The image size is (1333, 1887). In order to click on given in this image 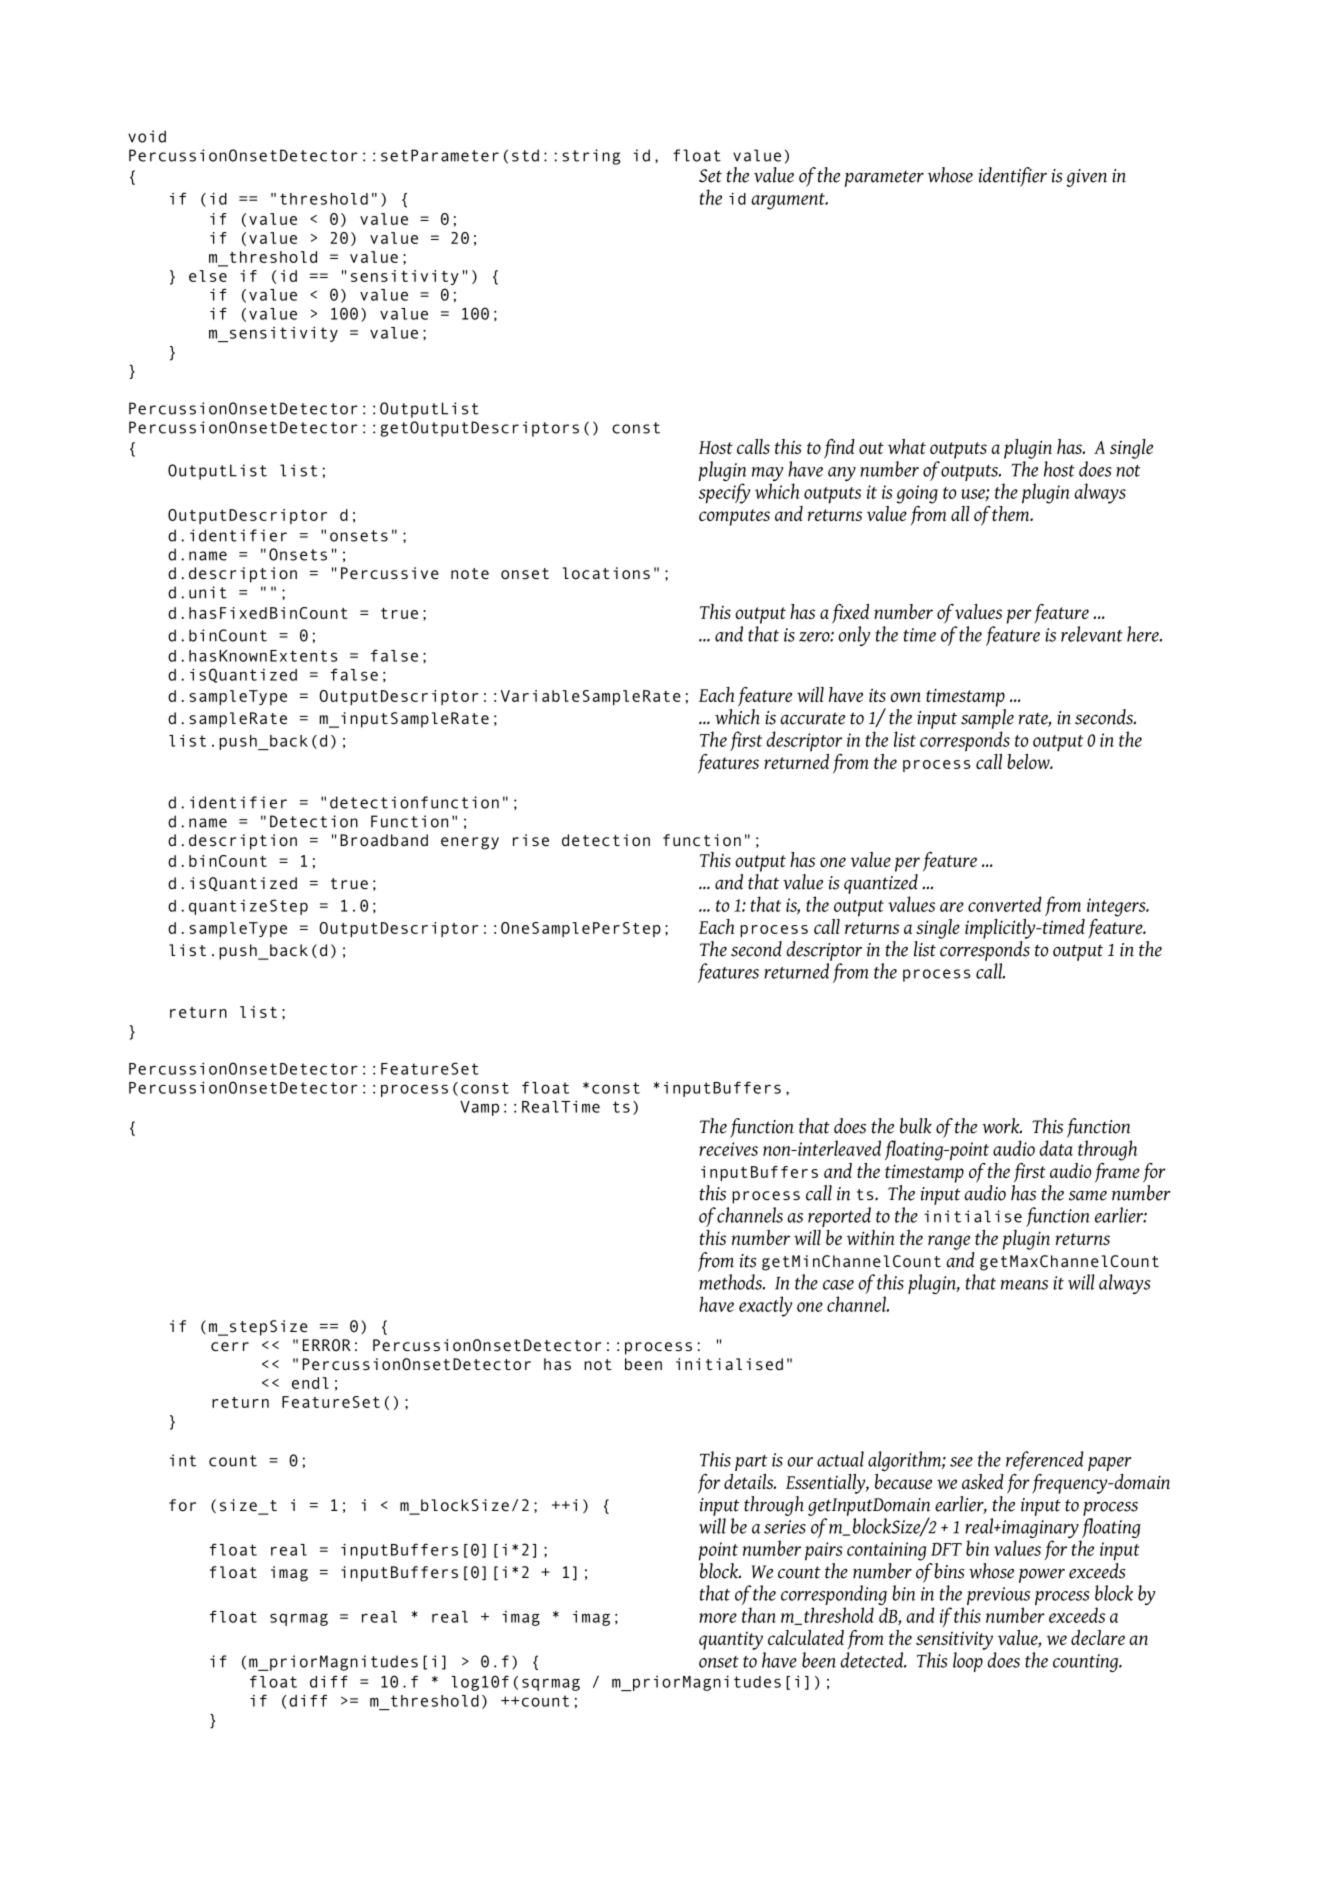, I will do `click(1087, 178)`.
